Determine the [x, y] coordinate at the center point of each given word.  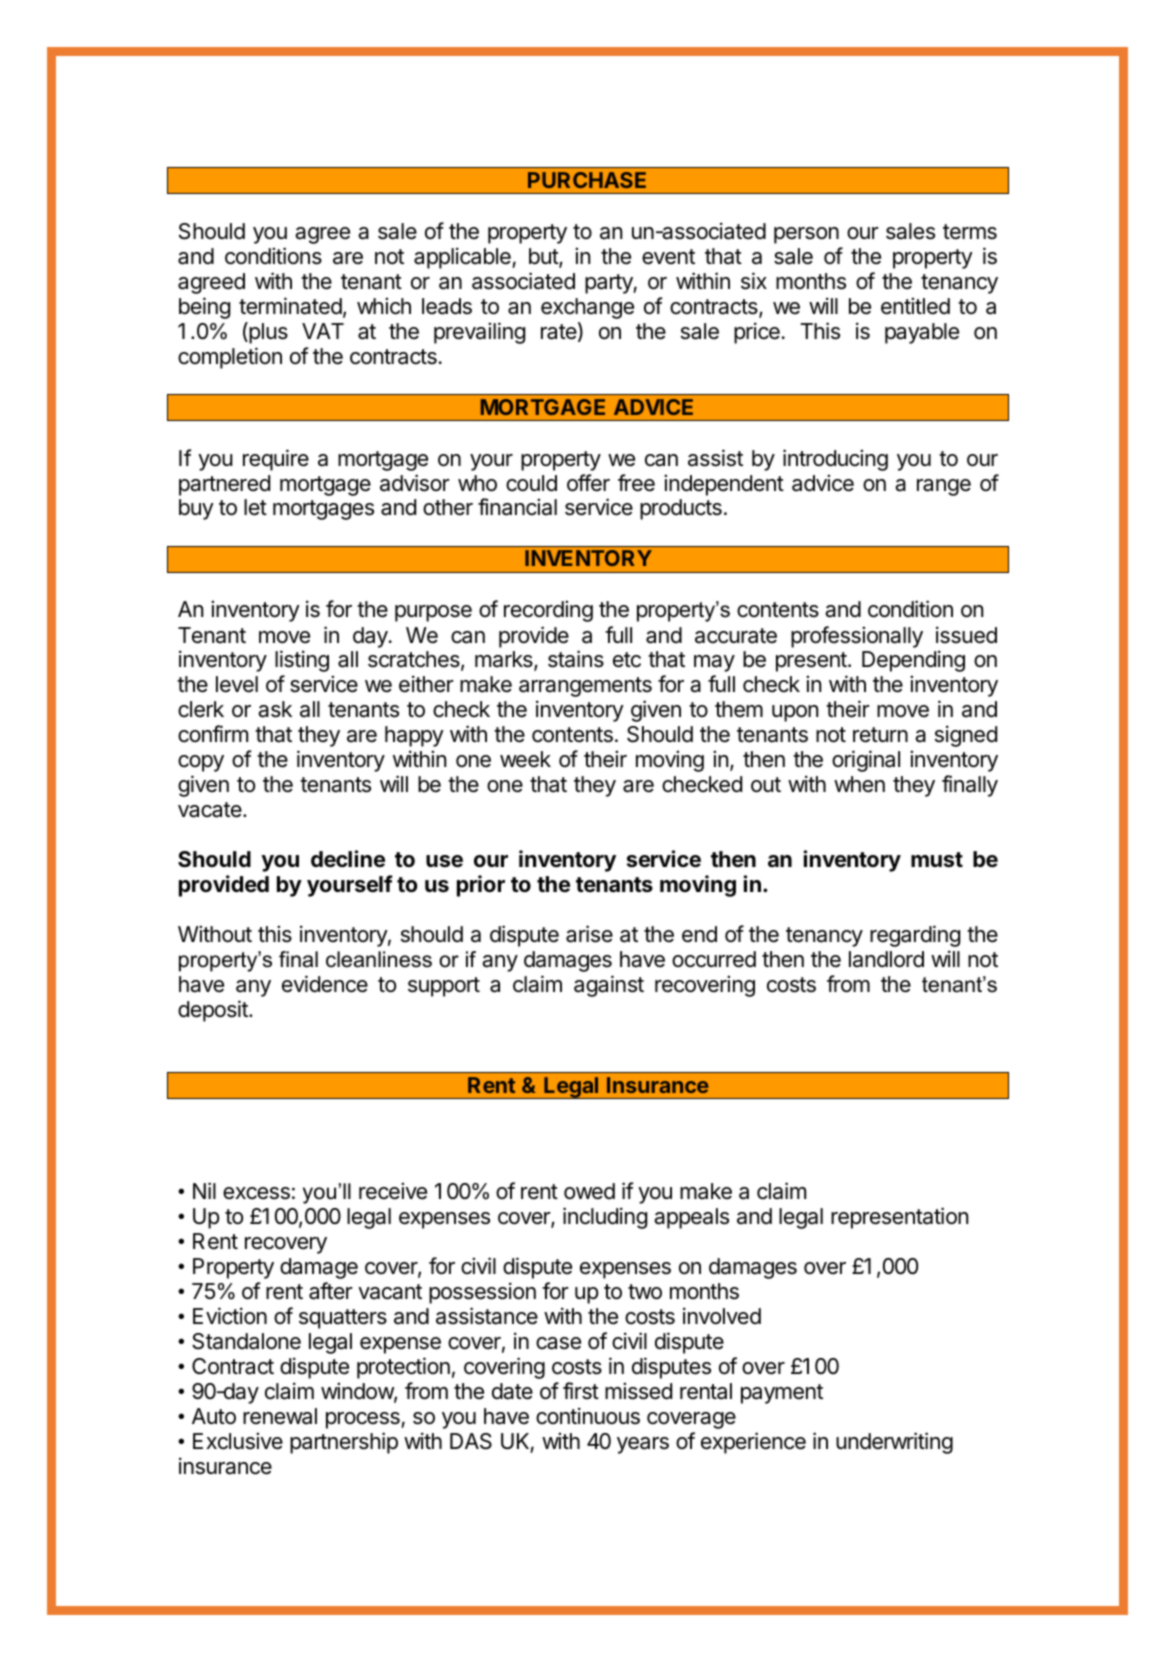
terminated [290, 306]
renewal [280, 1416]
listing [302, 661]
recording [548, 611]
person [806, 235]
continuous [588, 1416]
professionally [857, 637]
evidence [325, 984]
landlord [886, 959]
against [609, 986]
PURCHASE [587, 180]
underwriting [894, 1443]
